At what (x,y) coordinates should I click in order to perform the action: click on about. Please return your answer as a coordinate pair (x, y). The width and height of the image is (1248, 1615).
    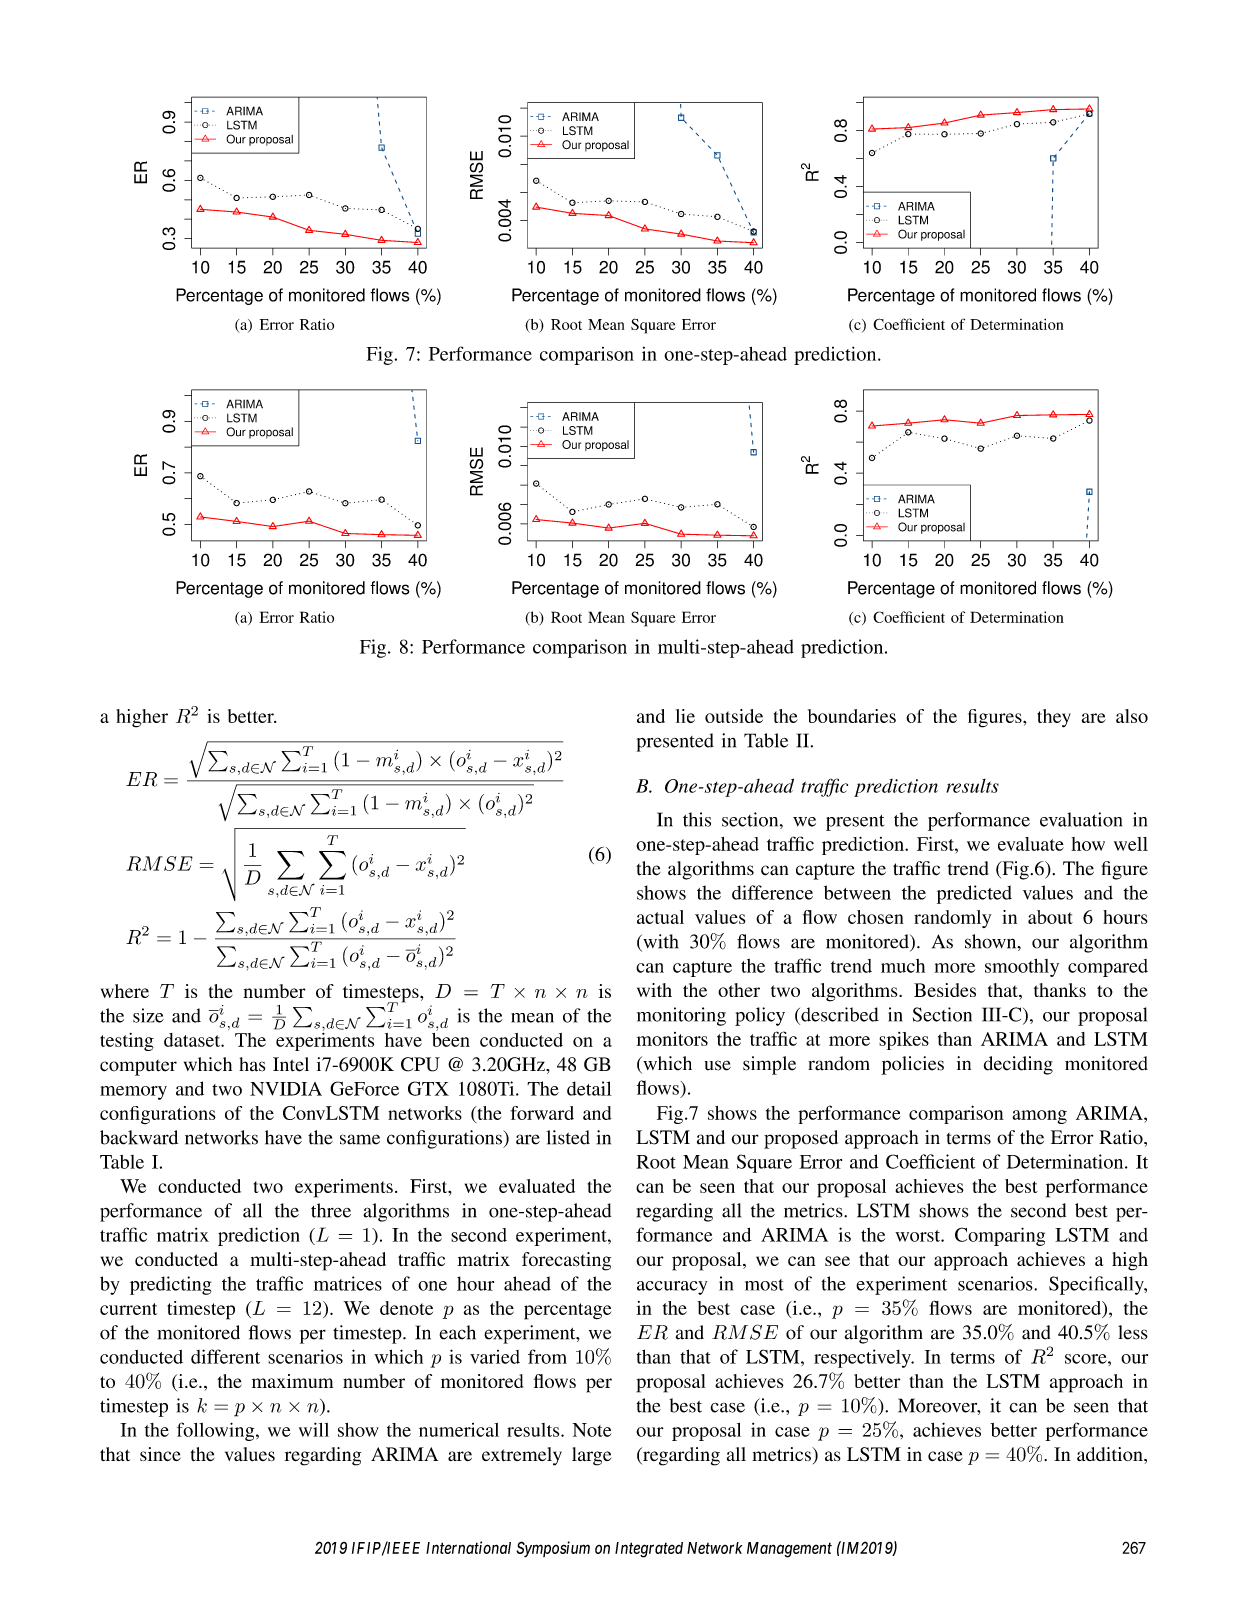
    Looking at the image, I should click on (1050, 917).
